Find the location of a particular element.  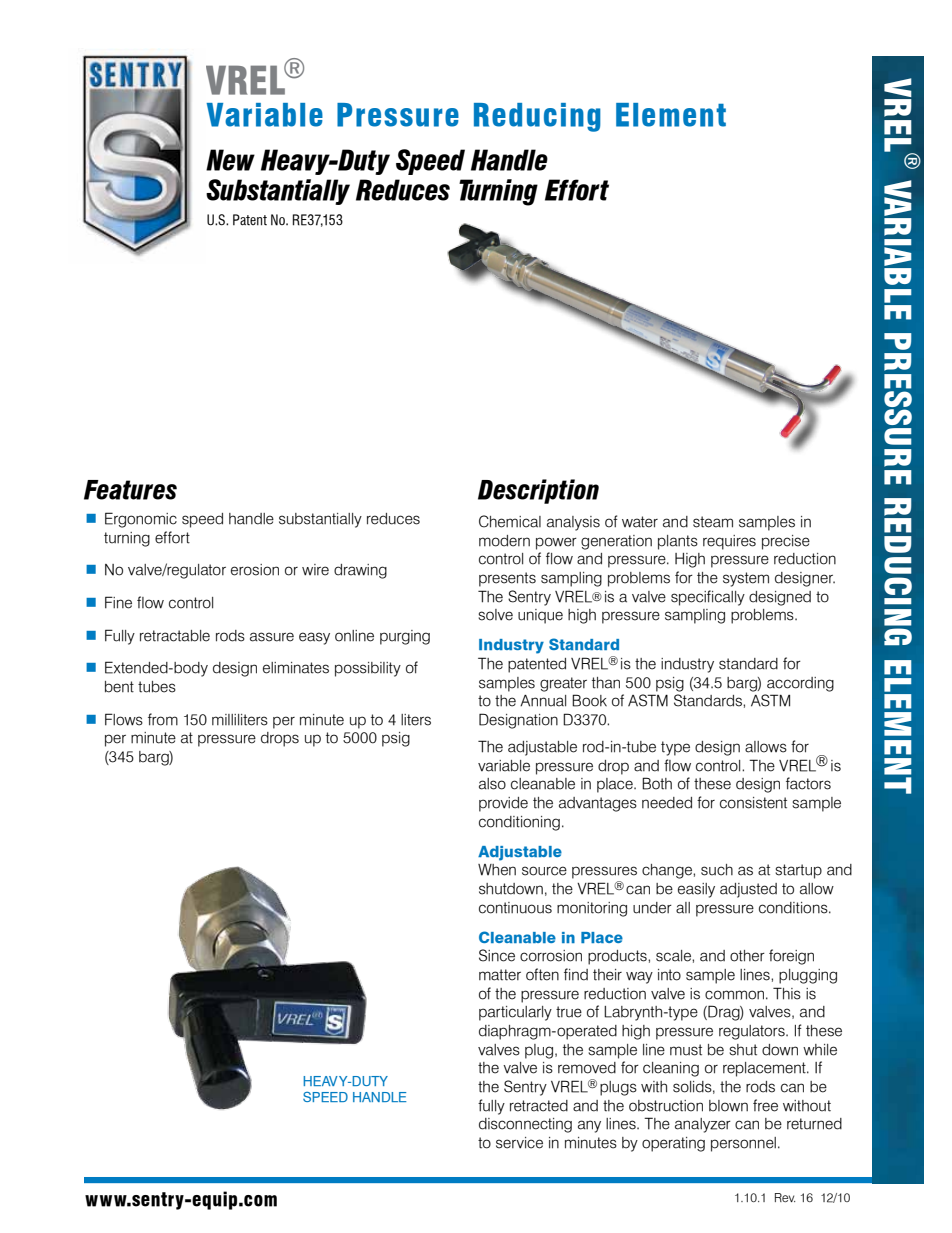

service is located at coordinates (519, 1143).
